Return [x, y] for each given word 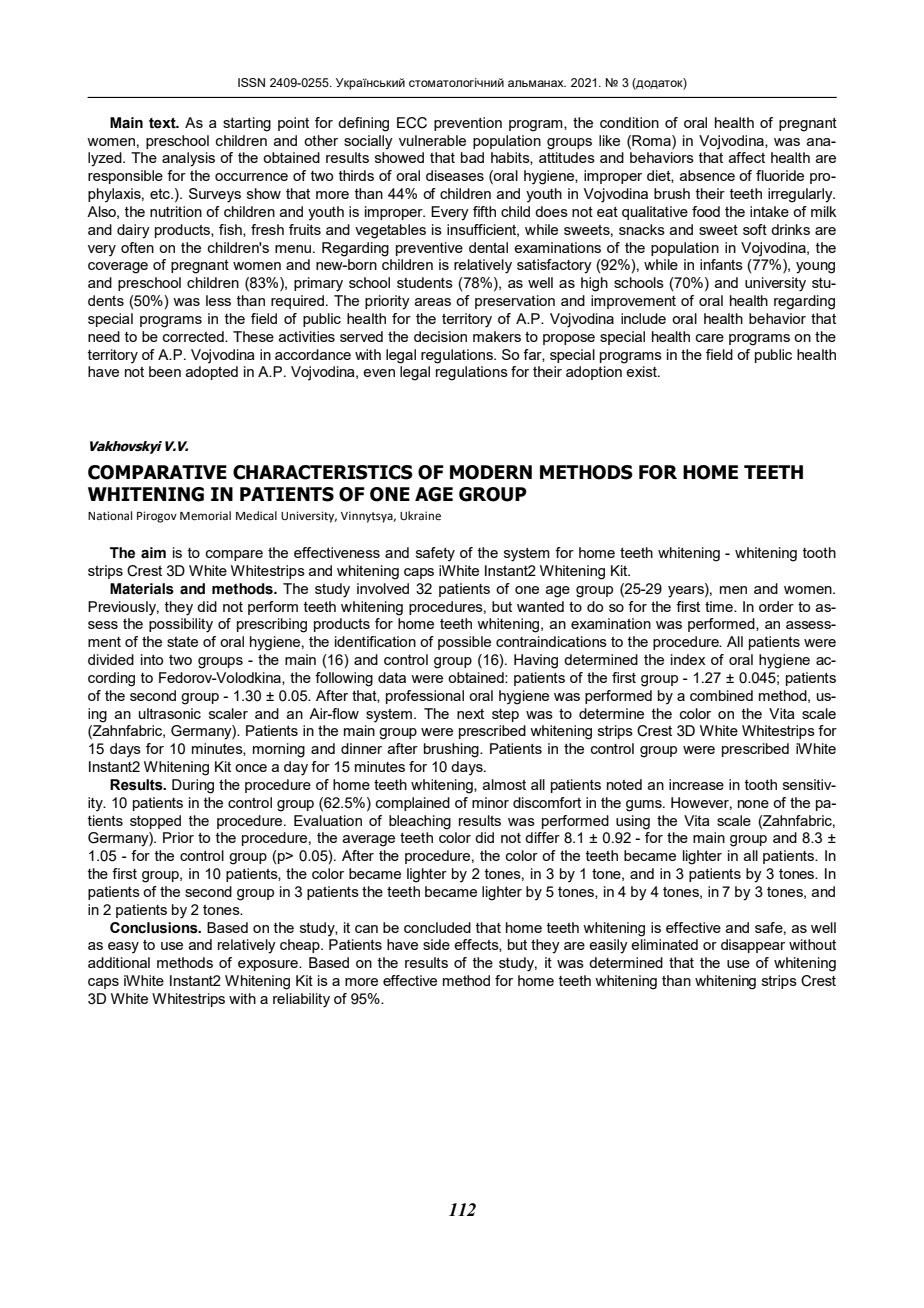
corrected [194, 336]
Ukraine [420, 516]
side [436, 944]
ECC [412, 123]
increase [696, 784]
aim [153, 553]
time [720, 606]
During [193, 786]
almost [504, 784]
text [163, 123]
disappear [753, 946]
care [710, 338]
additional [119, 962]
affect [746, 157]
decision [440, 336]
